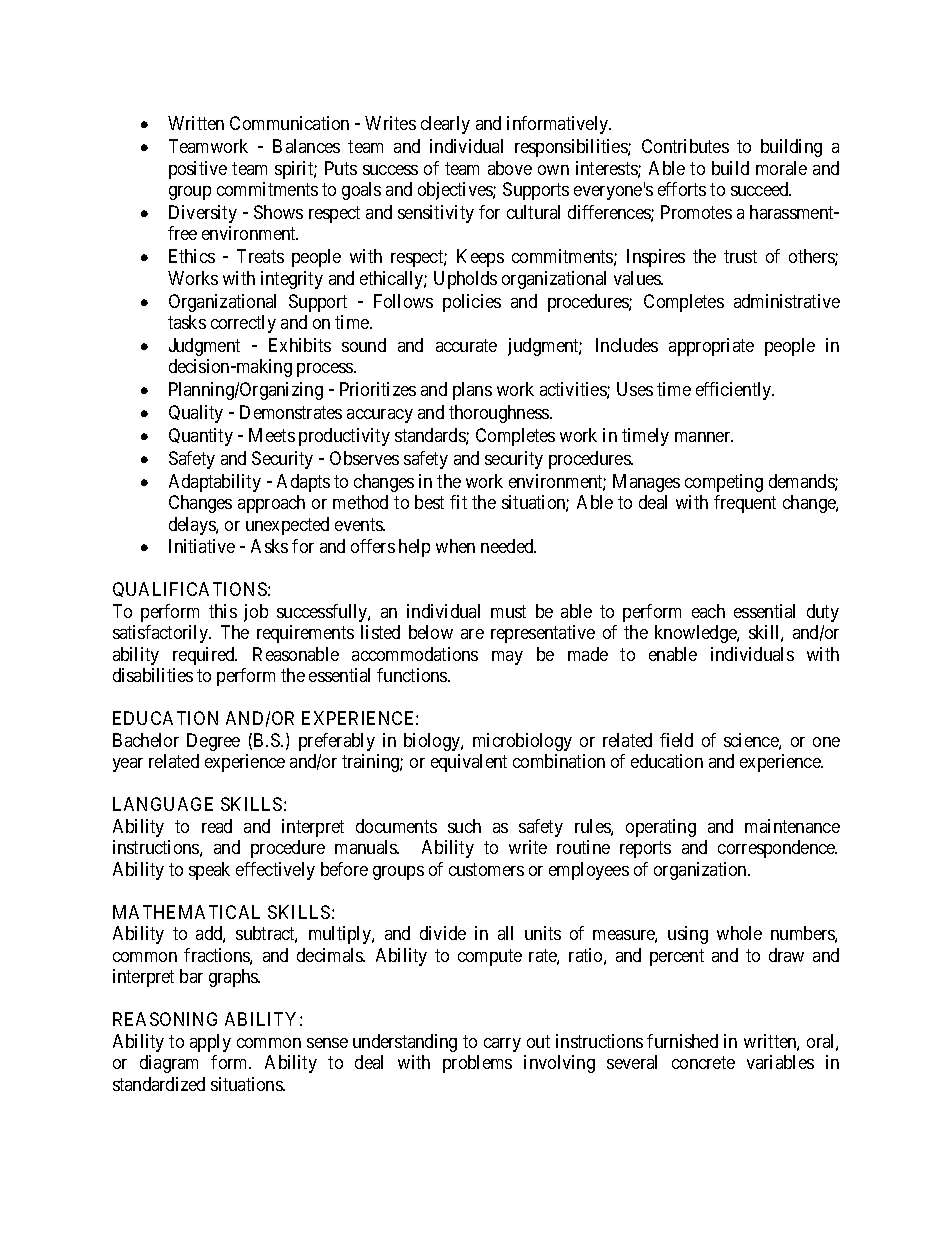 The image size is (952, 1233). Describe the element at coordinates (198, 170) in the screenshot. I see `positive` at that location.
